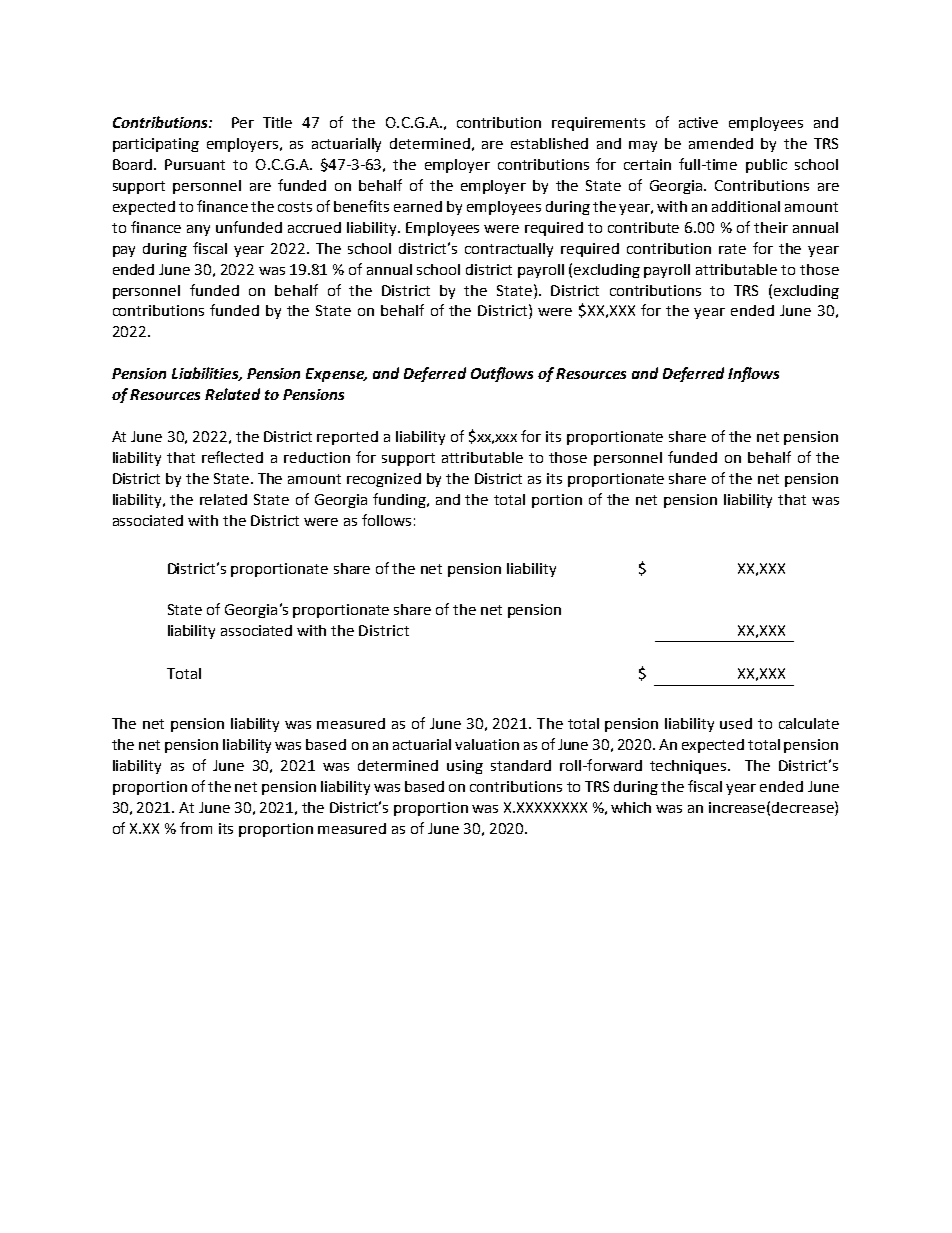  Describe the element at coordinates (195, 164) in the page. I see `Pursuant` at that location.
